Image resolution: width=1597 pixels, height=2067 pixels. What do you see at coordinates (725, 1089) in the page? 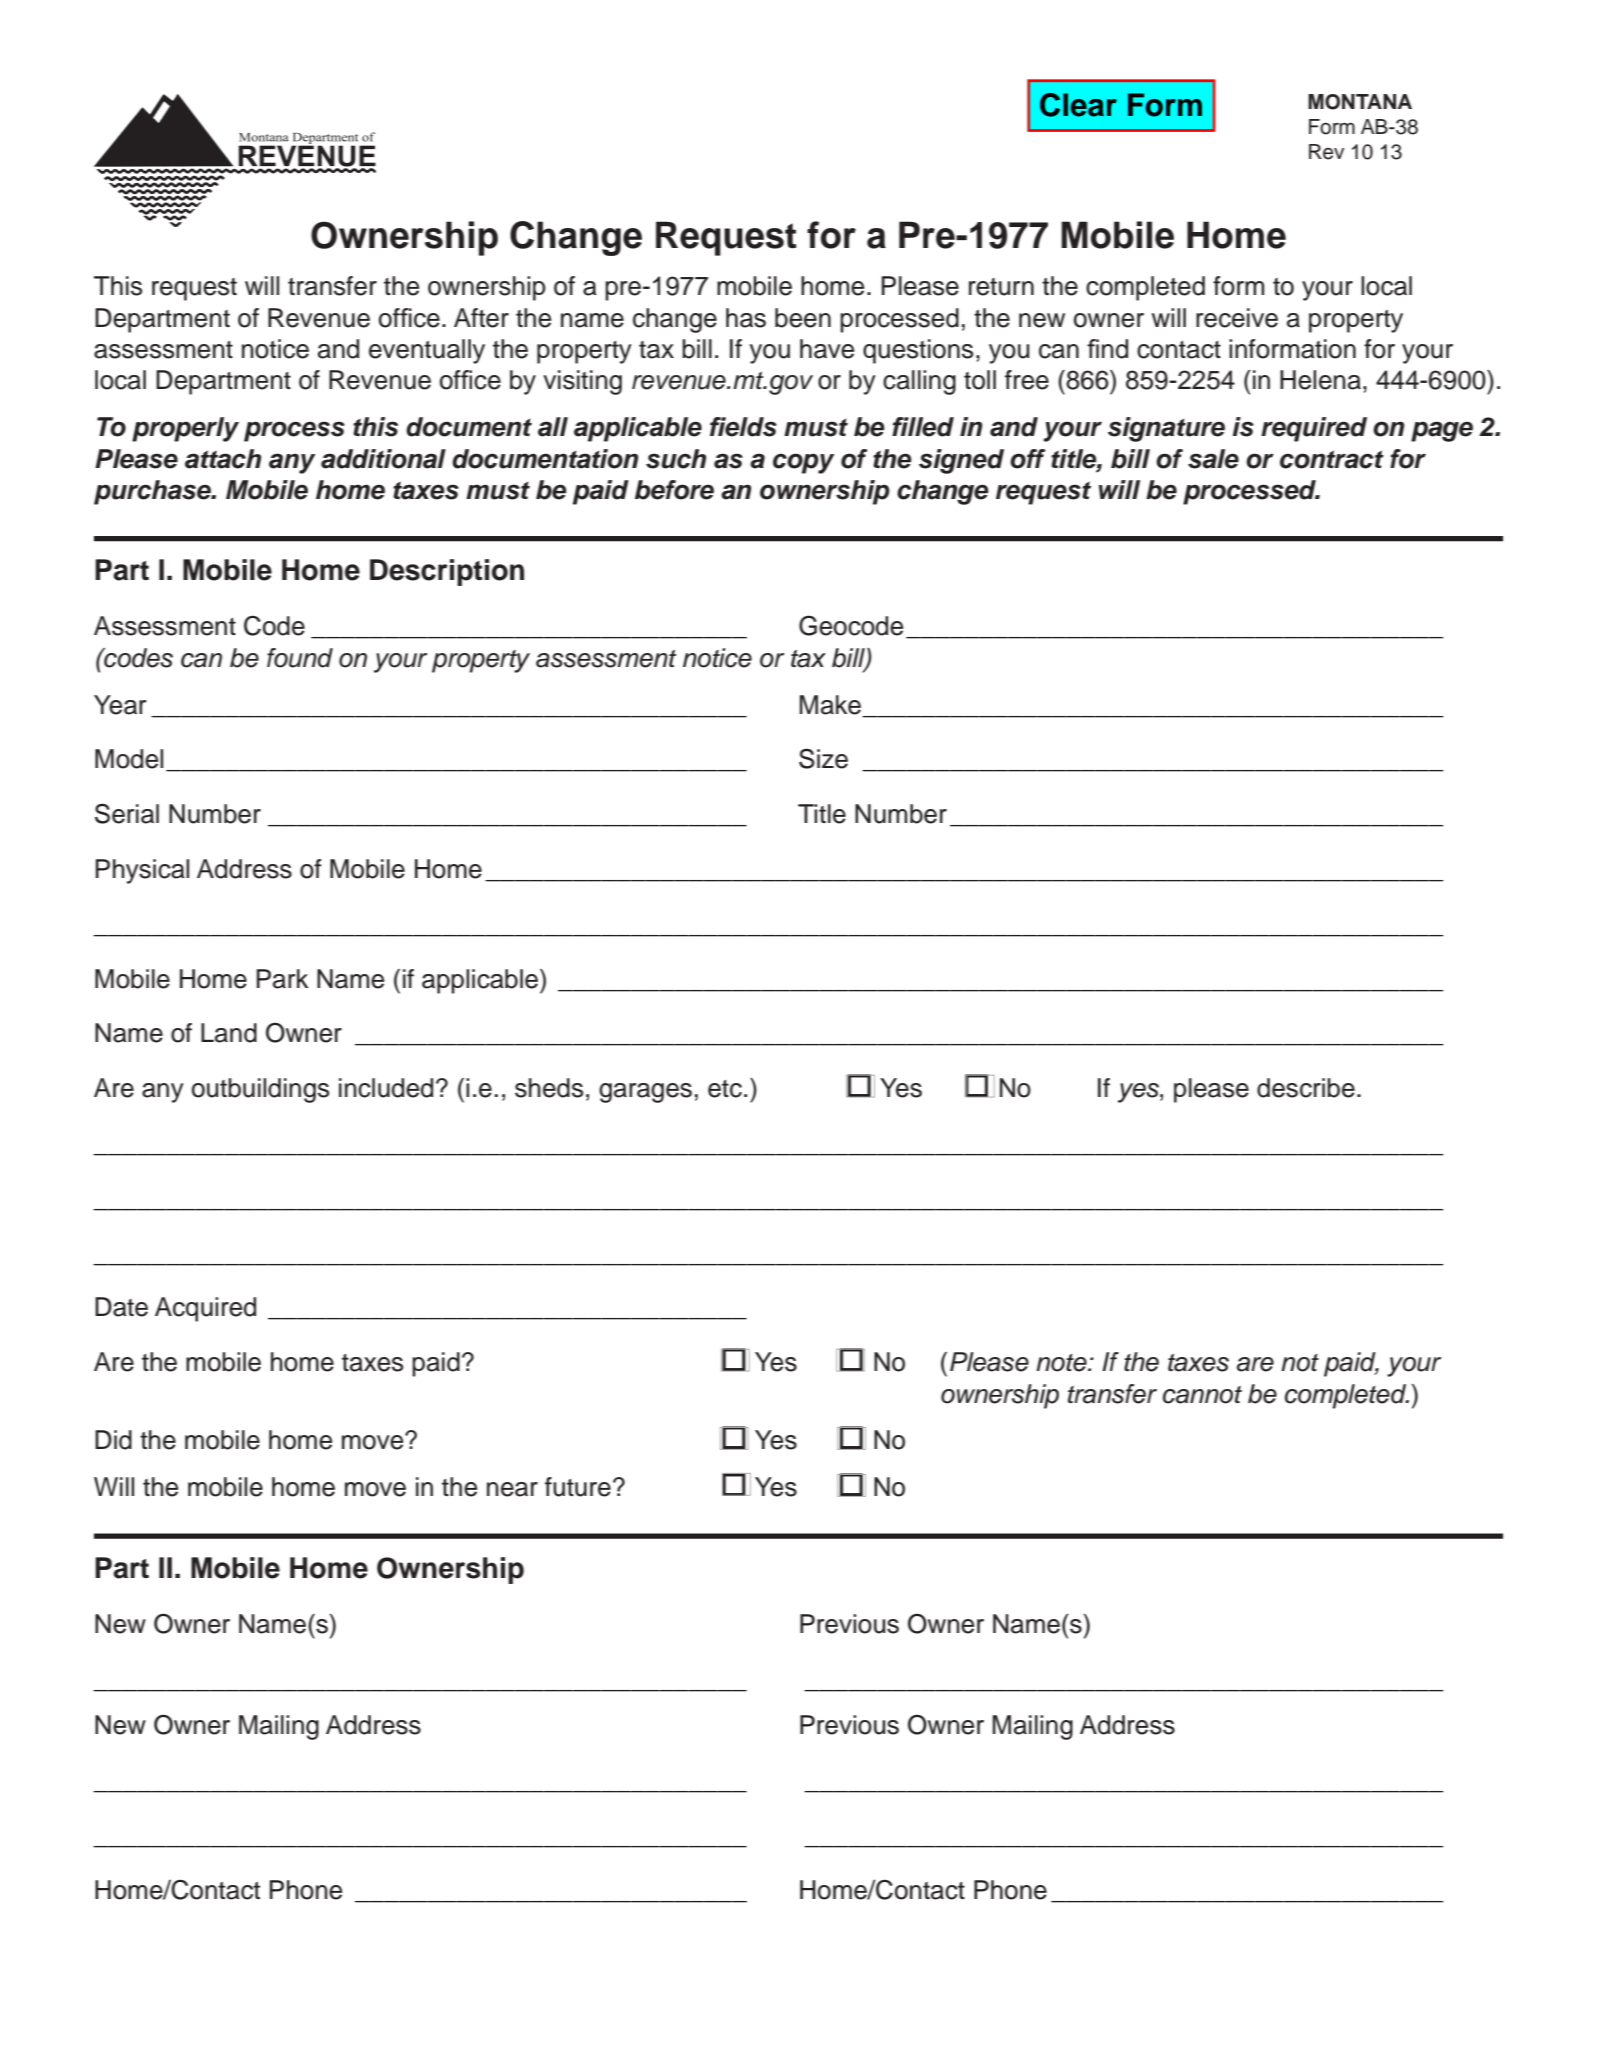
I see `etc` at bounding box center [725, 1089].
